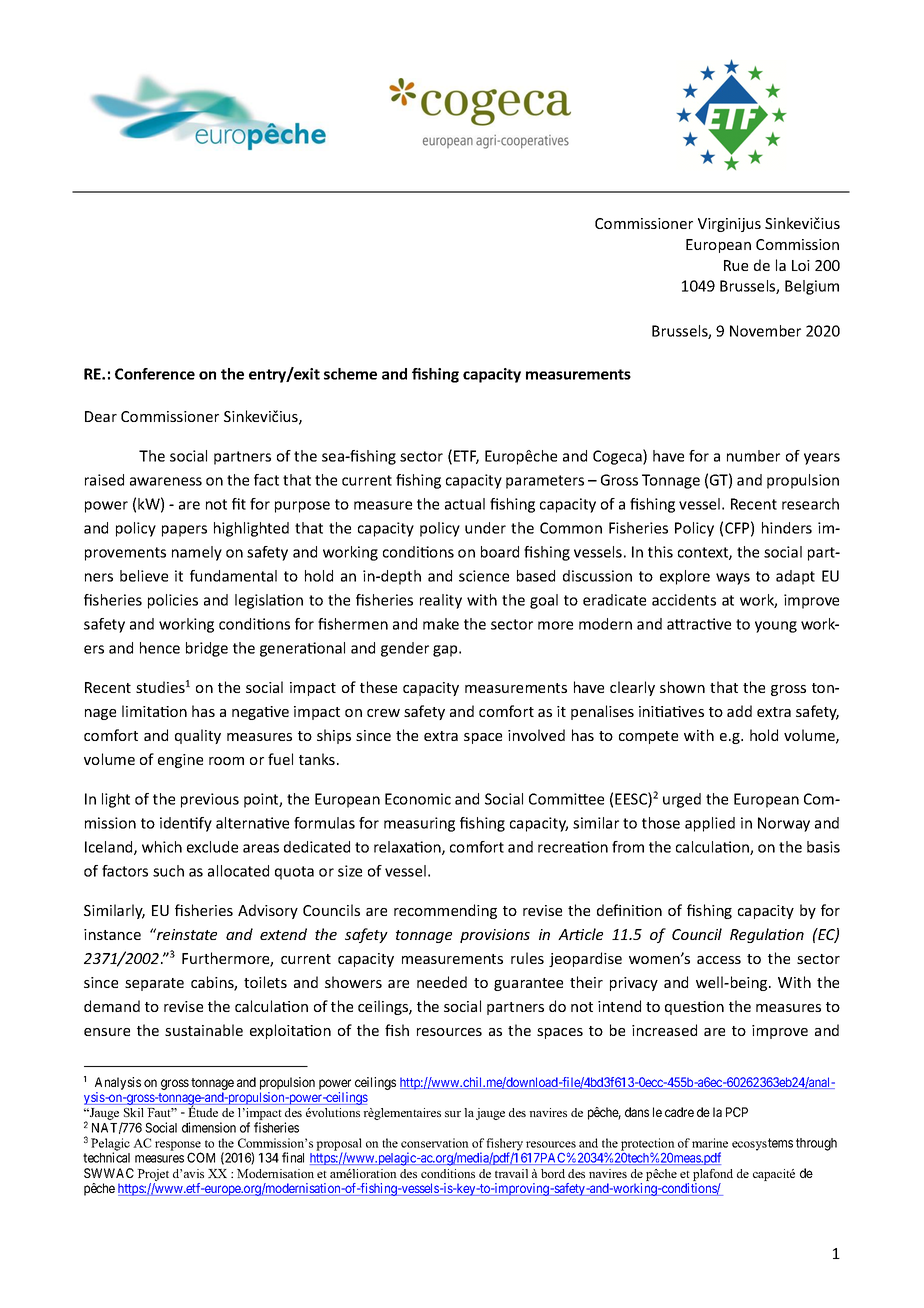 The height and width of the screenshot is (1308, 924). Describe the element at coordinates (350, 374) in the screenshot. I see `scheme` at that location.
